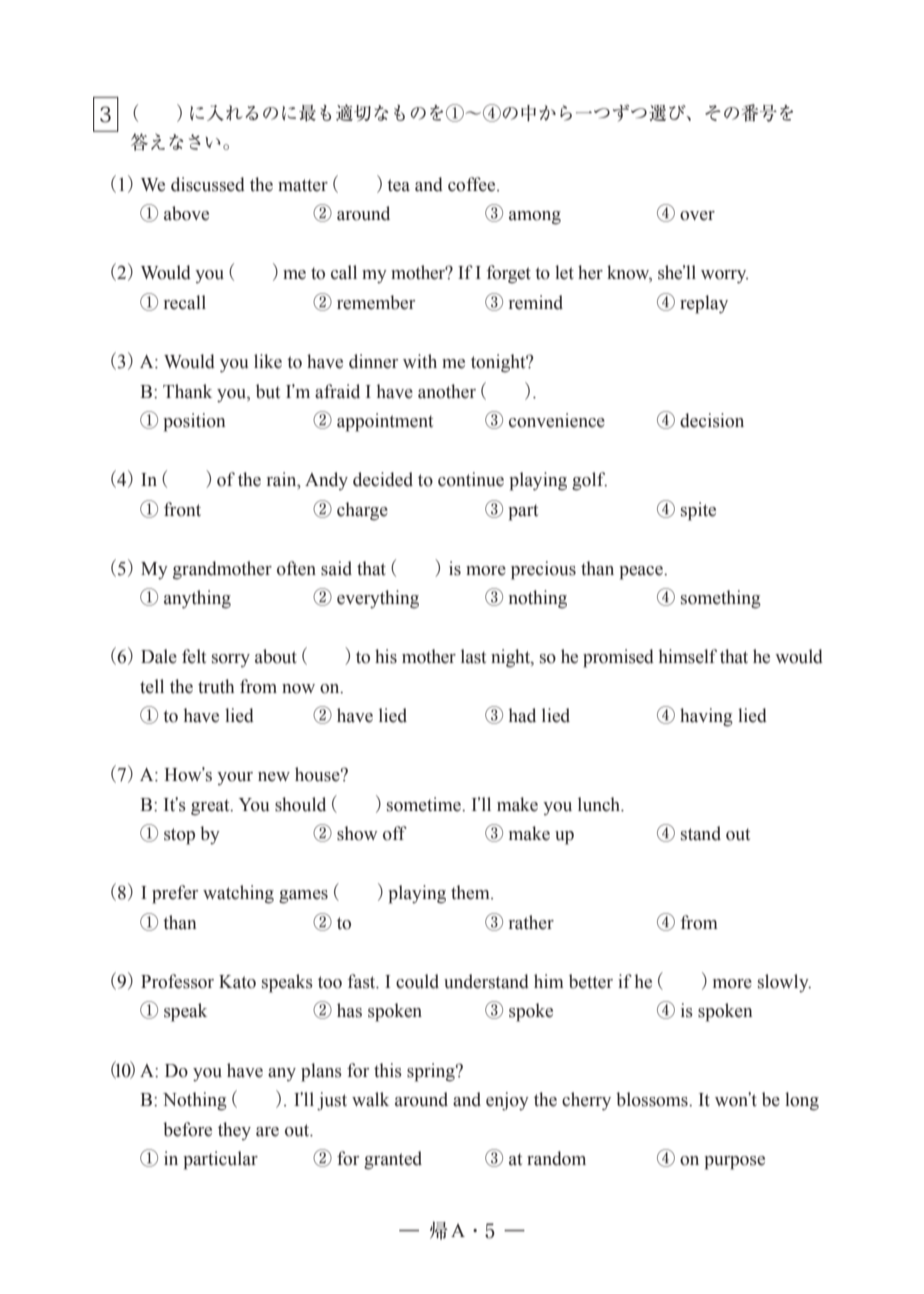 This screenshot has width=924, height=1294. I want to click on sorry, so click(231, 660).
